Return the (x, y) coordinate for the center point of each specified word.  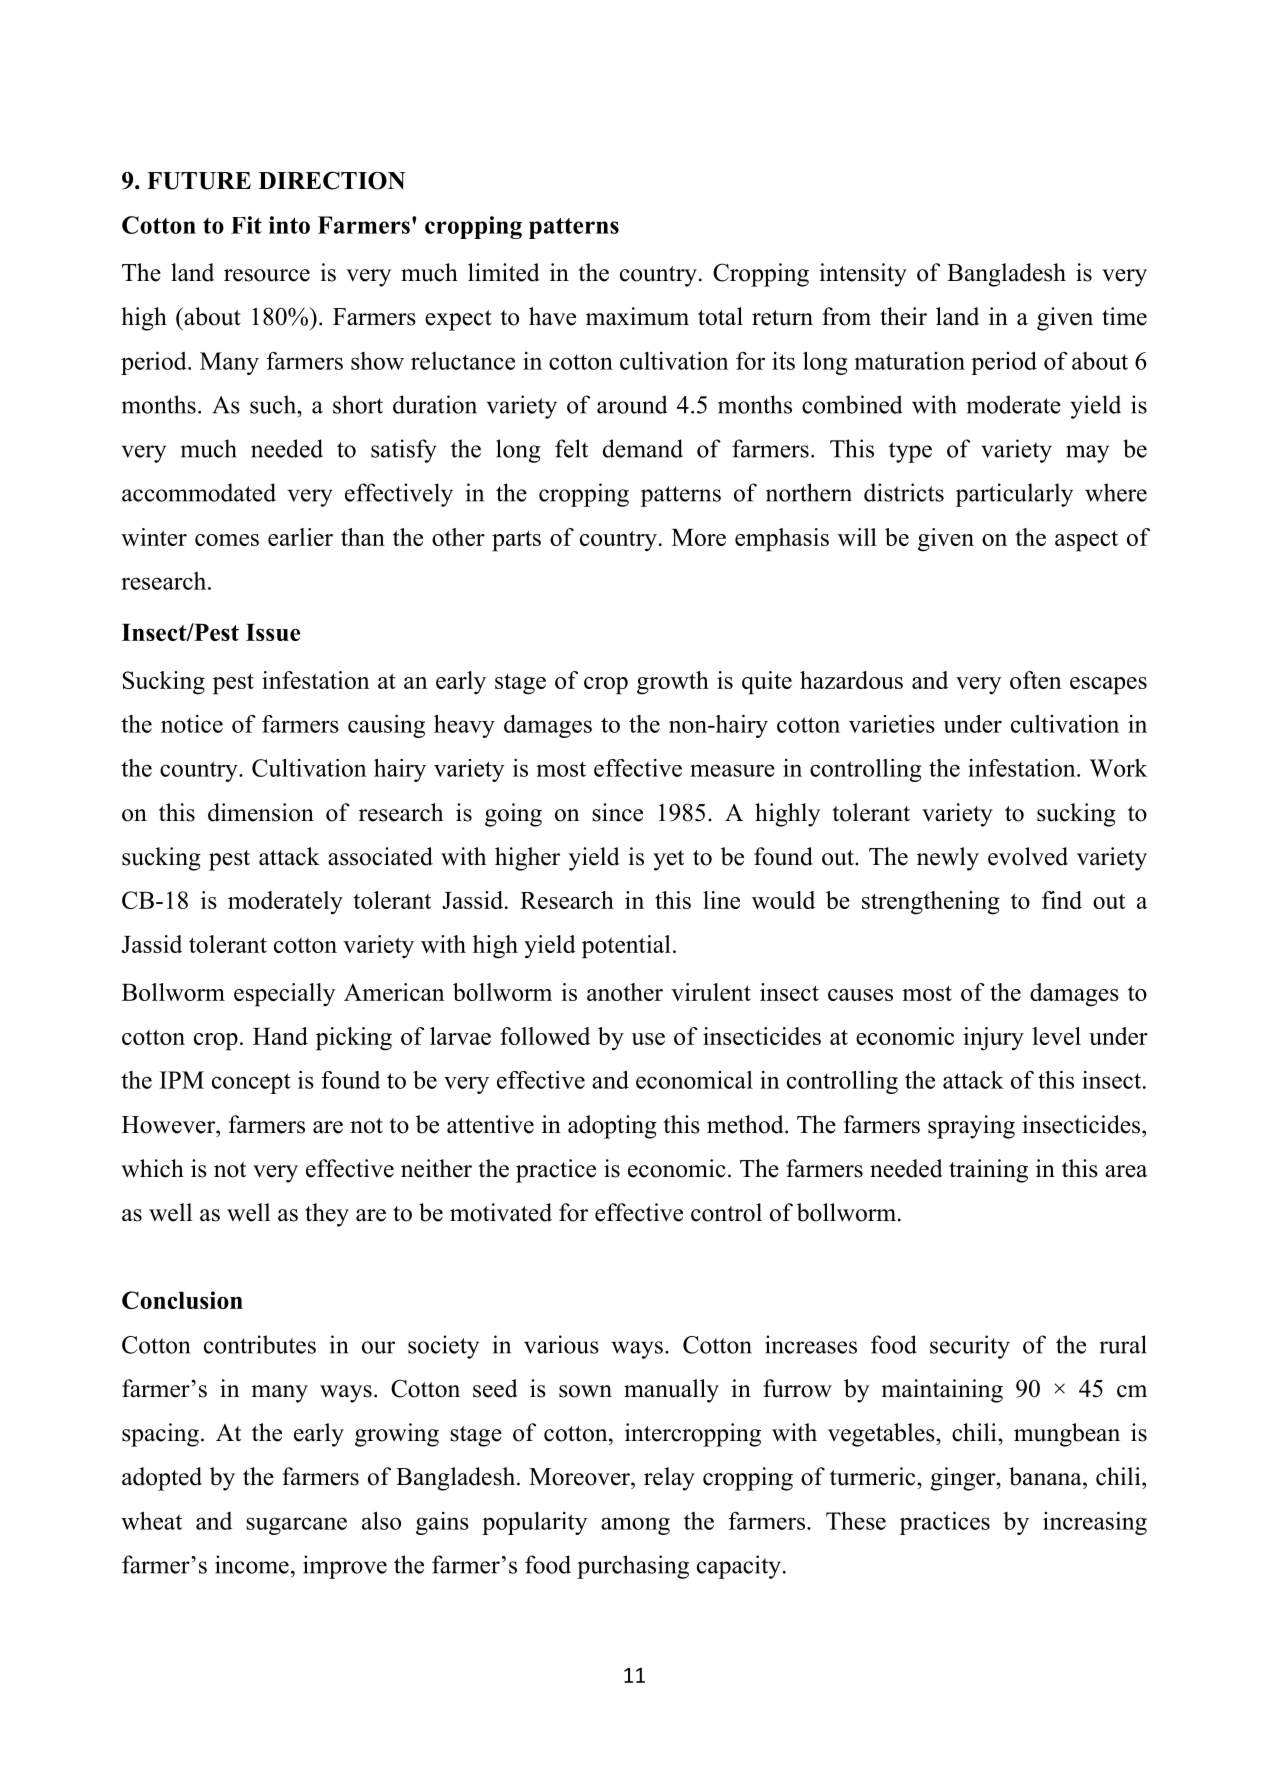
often (1035, 680)
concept (251, 1083)
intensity (863, 275)
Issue (273, 632)
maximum (637, 316)
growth (673, 683)
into (289, 225)
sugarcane (296, 1526)
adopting (612, 1127)
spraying (971, 1127)
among (635, 1526)
